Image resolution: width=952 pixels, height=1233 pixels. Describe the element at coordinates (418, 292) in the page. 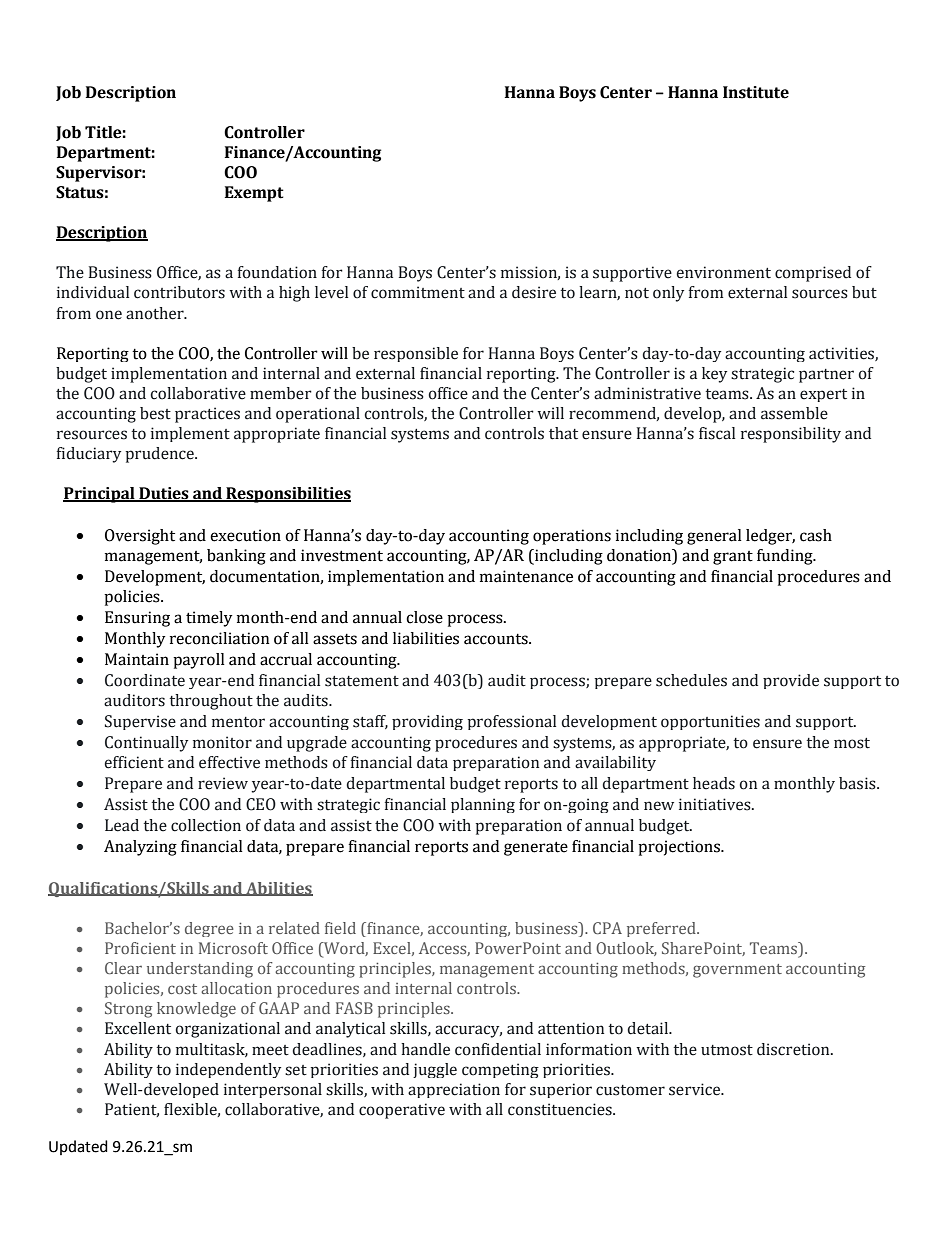

I see `commitment` at that location.
